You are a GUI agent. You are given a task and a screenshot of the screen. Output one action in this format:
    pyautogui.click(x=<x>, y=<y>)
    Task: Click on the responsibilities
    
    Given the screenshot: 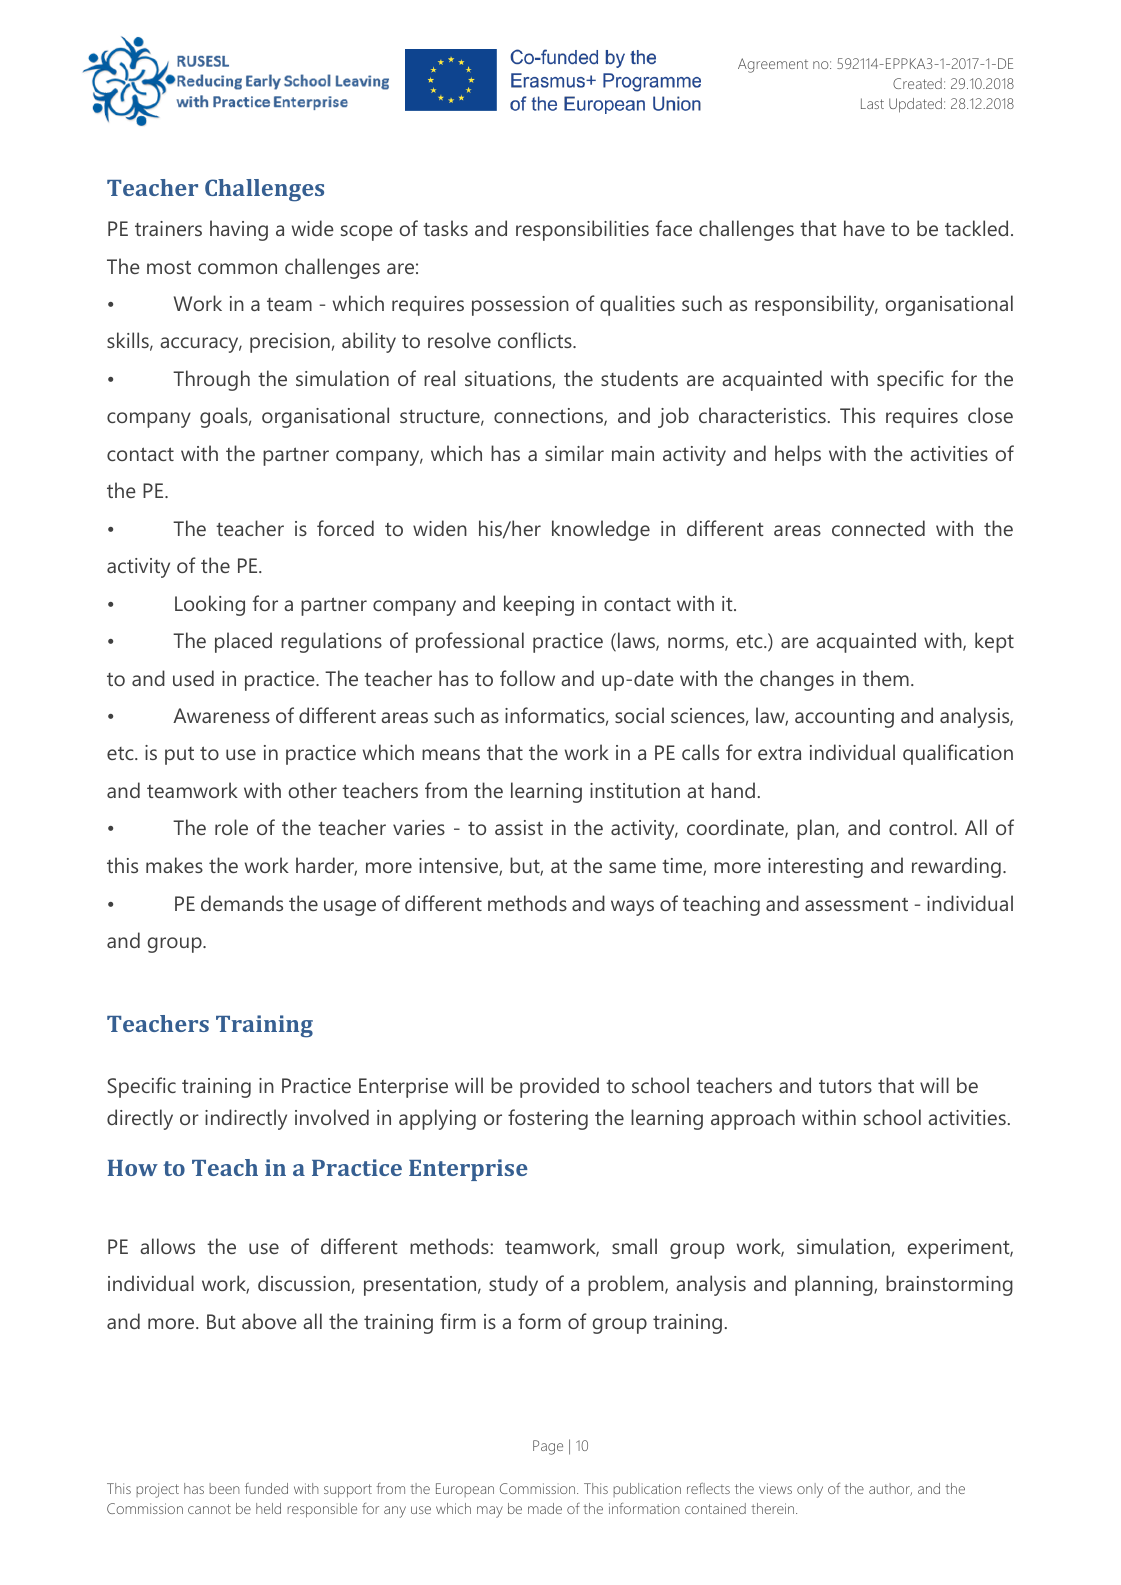 What is the action you would take?
    pyautogui.click(x=582, y=230)
